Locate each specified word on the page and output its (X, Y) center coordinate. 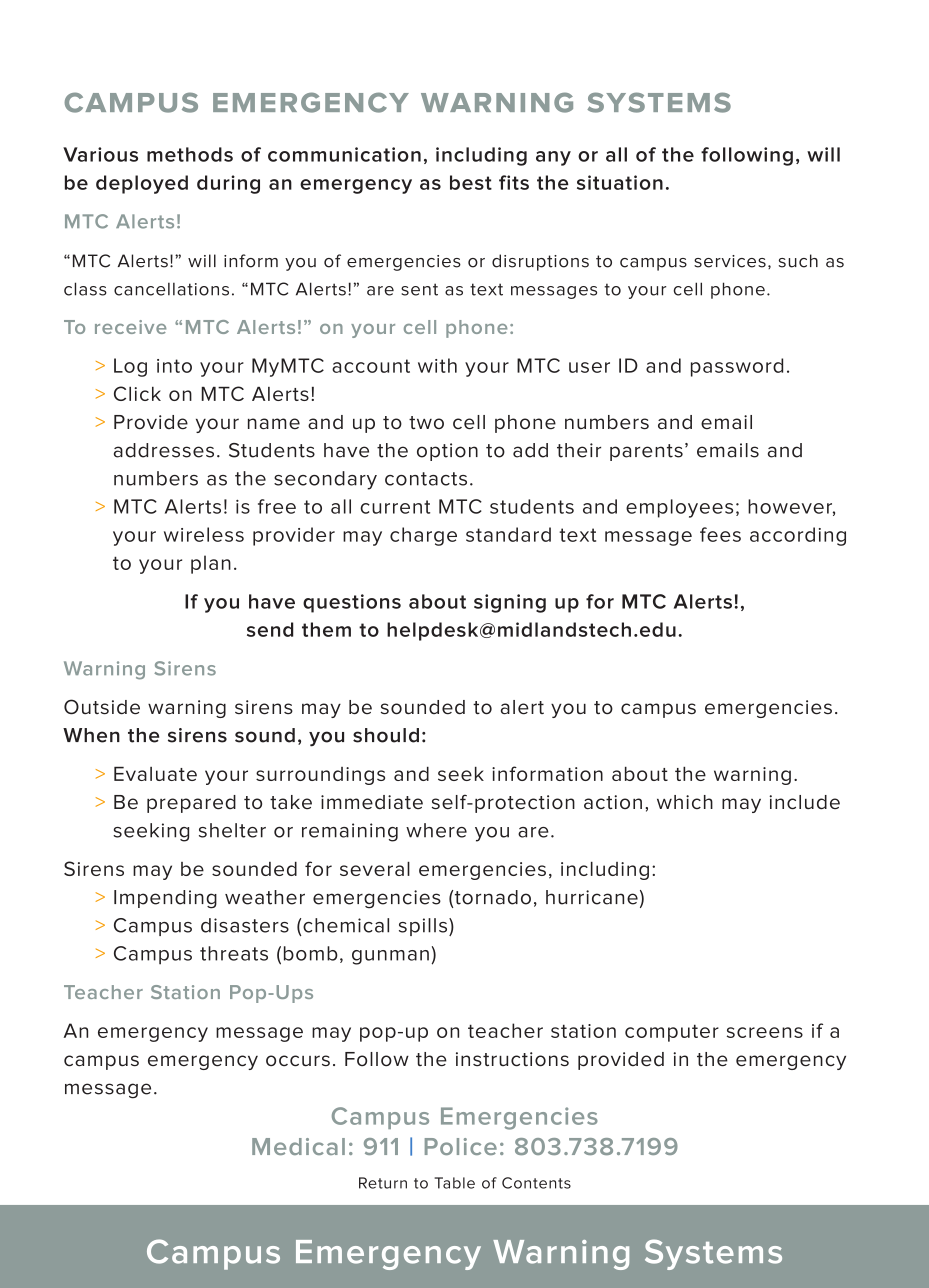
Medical (298, 1146)
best (471, 182)
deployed (142, 184)
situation (620, 182)
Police (461, 1146)
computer (672, 1033)
